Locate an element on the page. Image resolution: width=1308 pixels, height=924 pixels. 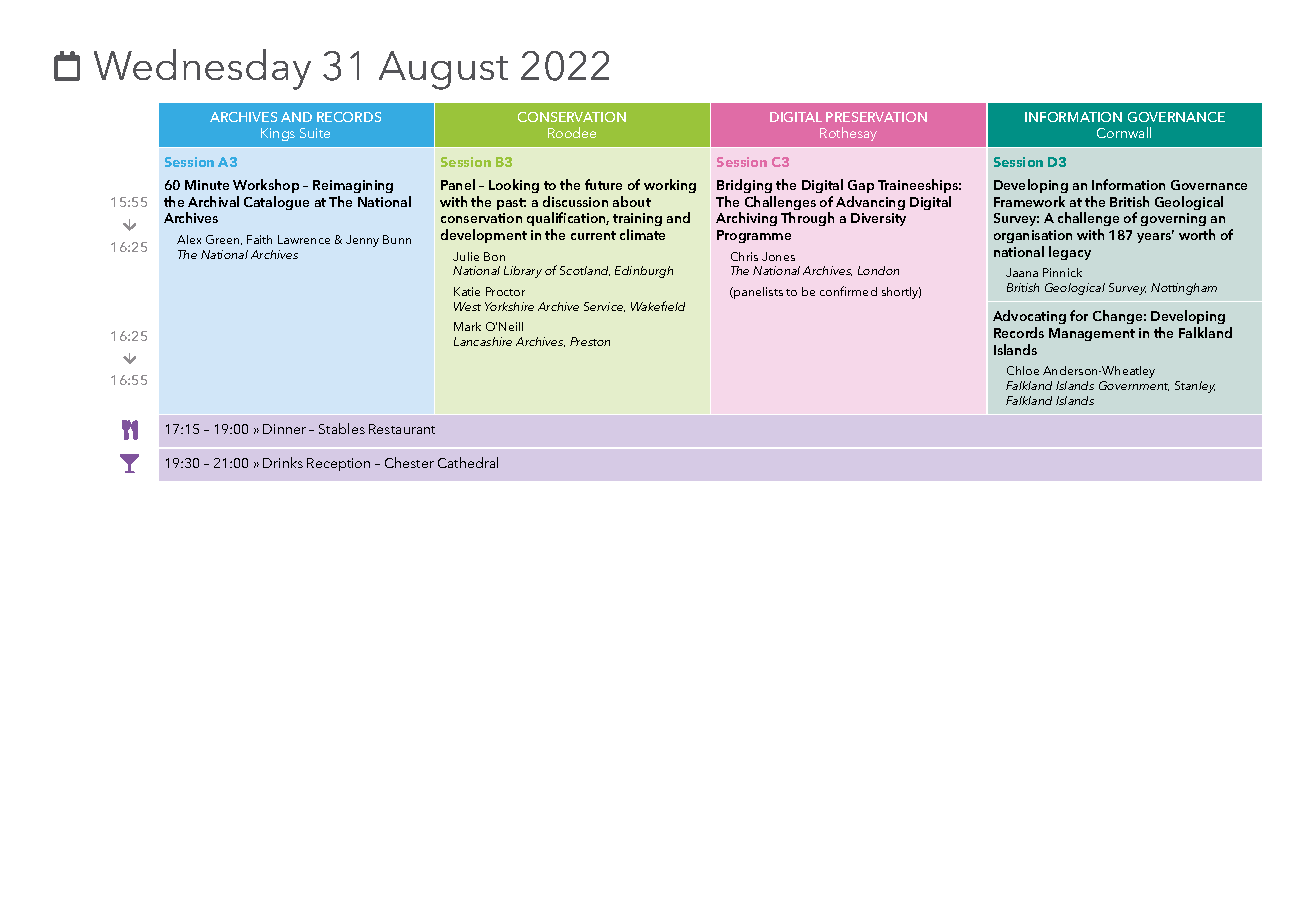
Drinks is located at coordinates (283, 462).
